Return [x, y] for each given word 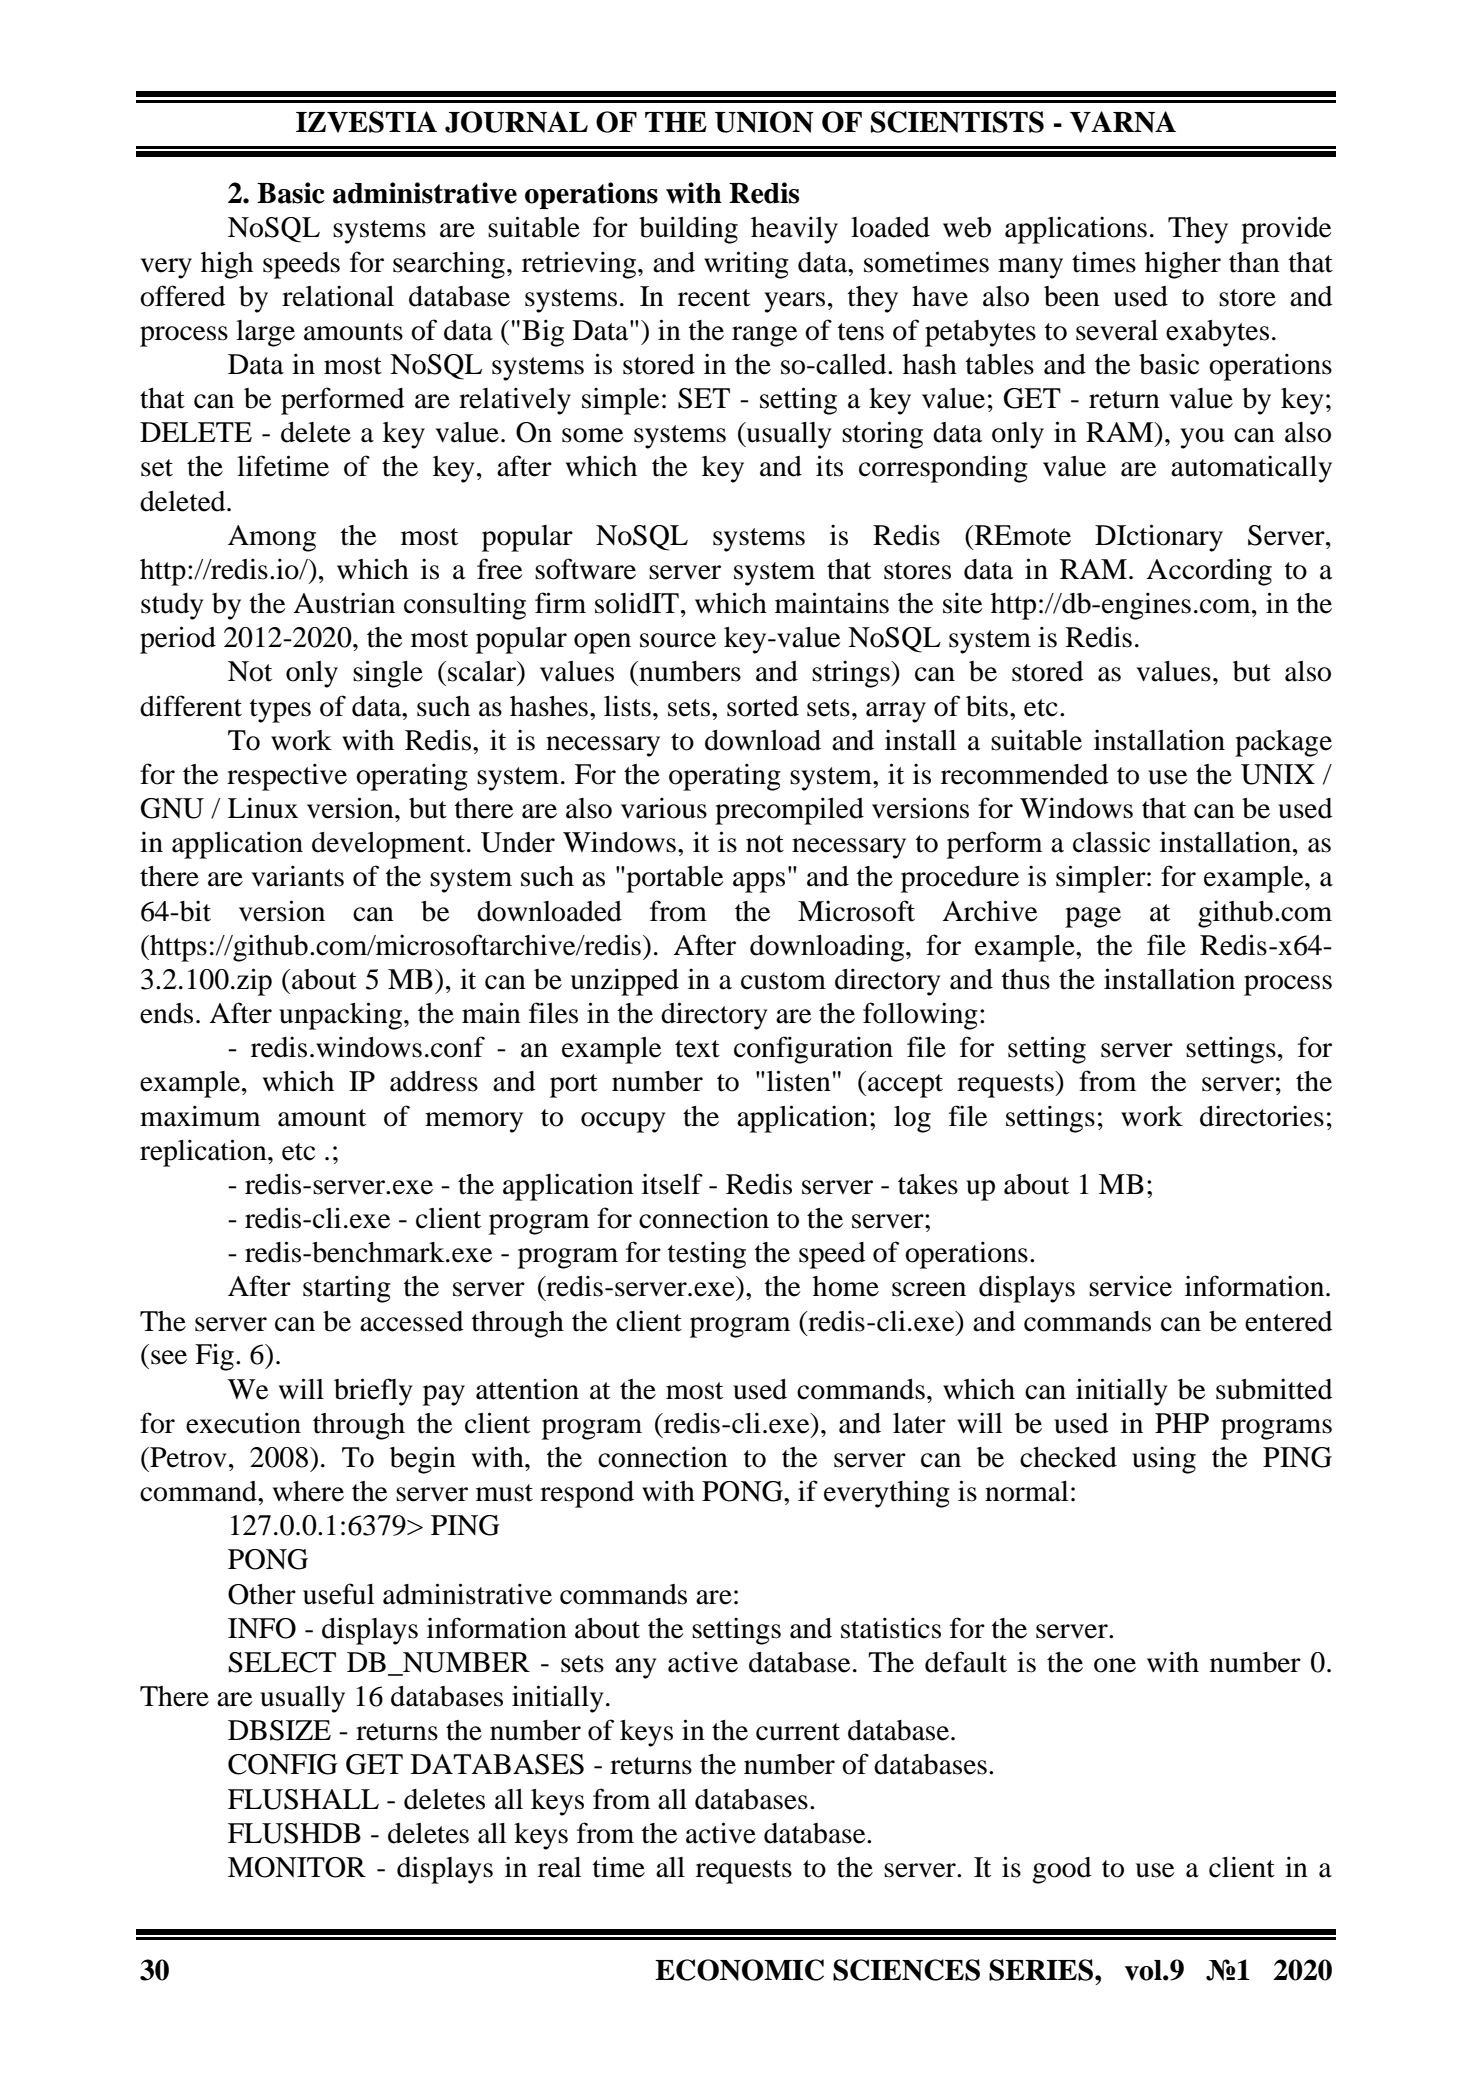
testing [707, 1255]
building [688, 230]
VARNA [1123, 122]
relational [338, 296]
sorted [763, 706]
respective [287, 777]
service [1130, 1286]
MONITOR [297, 1867]
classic [1111, 842]
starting [347, 1289]
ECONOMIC [739, 1970]
